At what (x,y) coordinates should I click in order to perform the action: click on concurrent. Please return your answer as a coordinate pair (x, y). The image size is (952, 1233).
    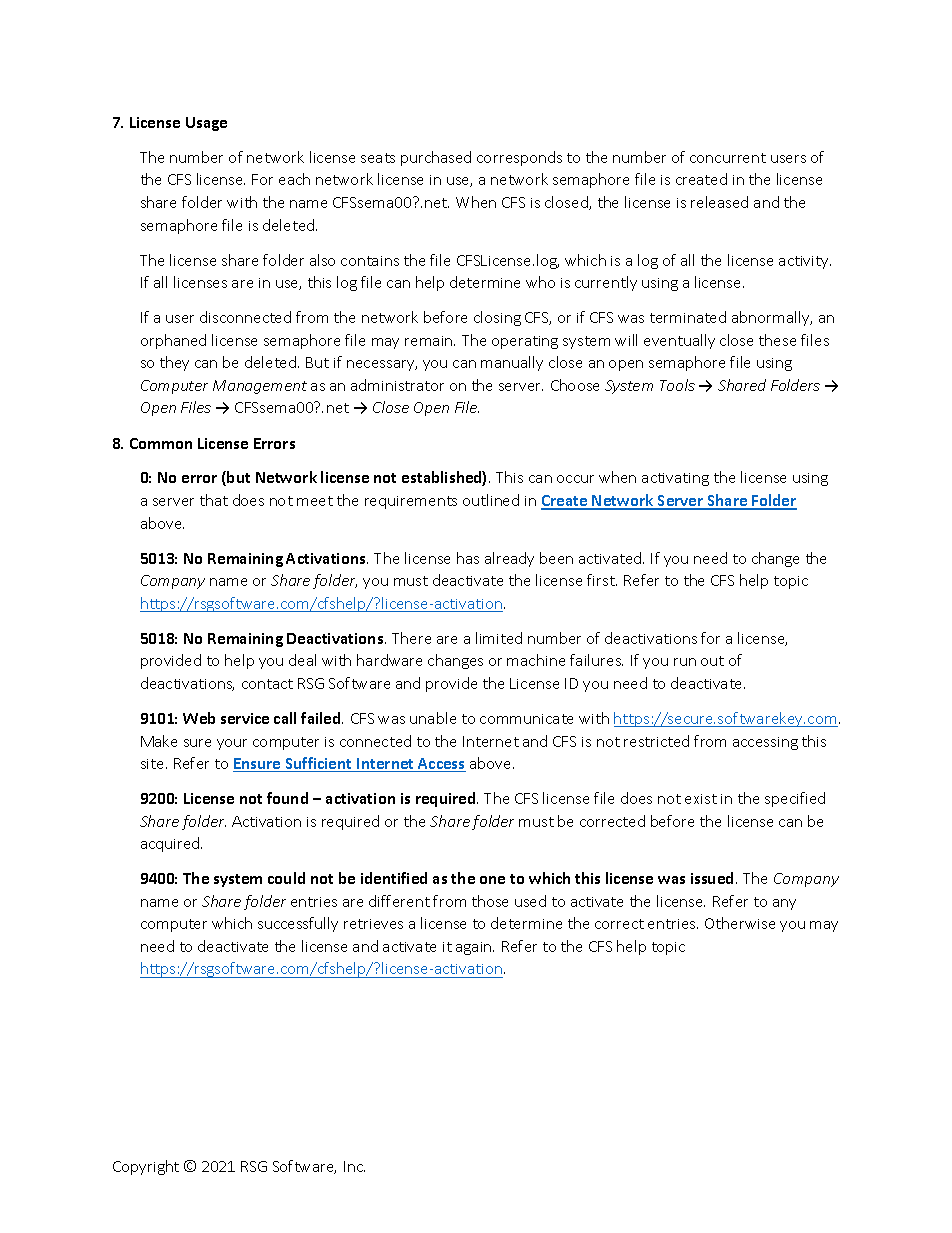
    Looking at the image, I should click on (728, 158).
